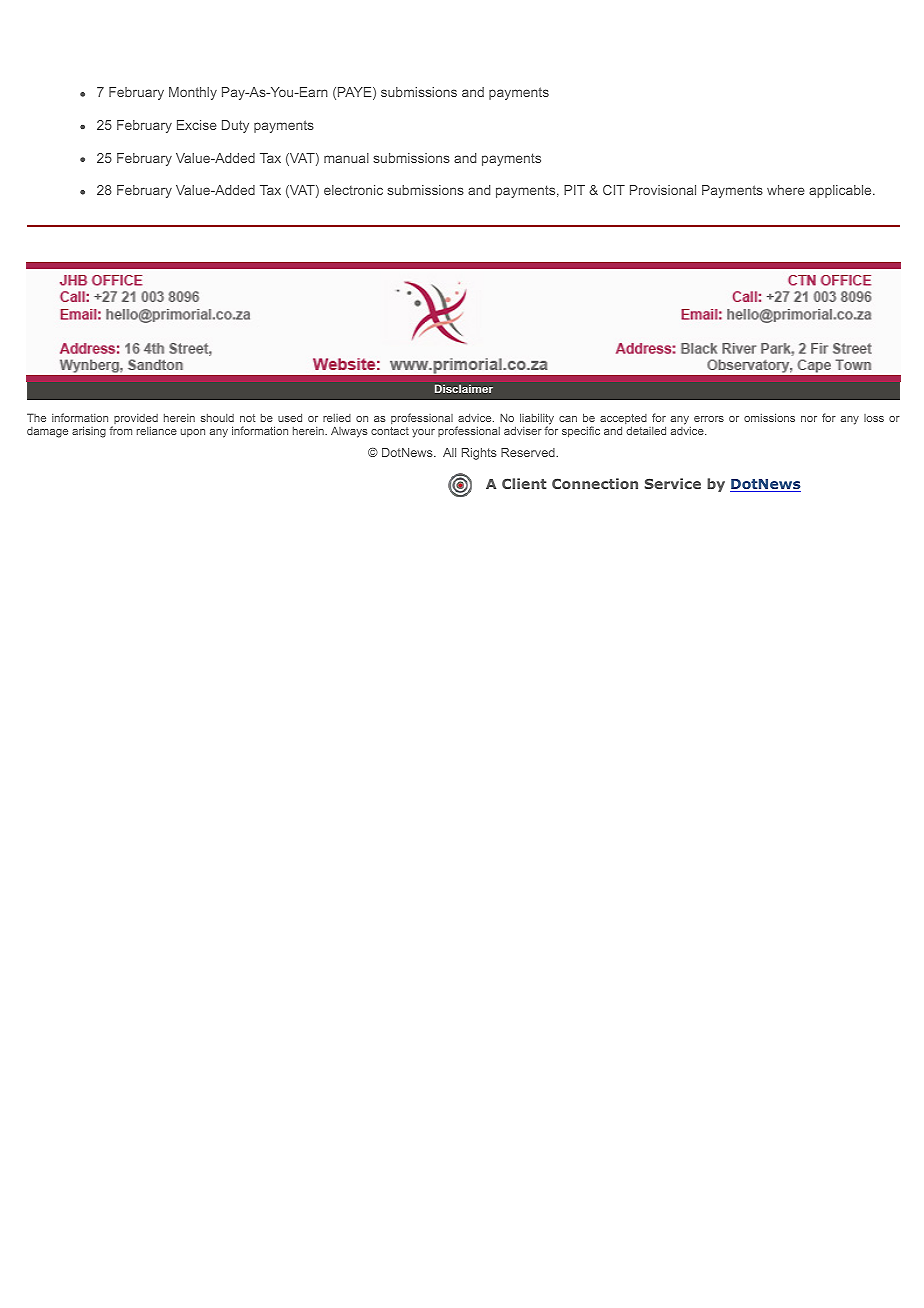 Image resolution: width=924 pixels, height=1308 pixels. I want to click on Rights, so click(479, 454).
